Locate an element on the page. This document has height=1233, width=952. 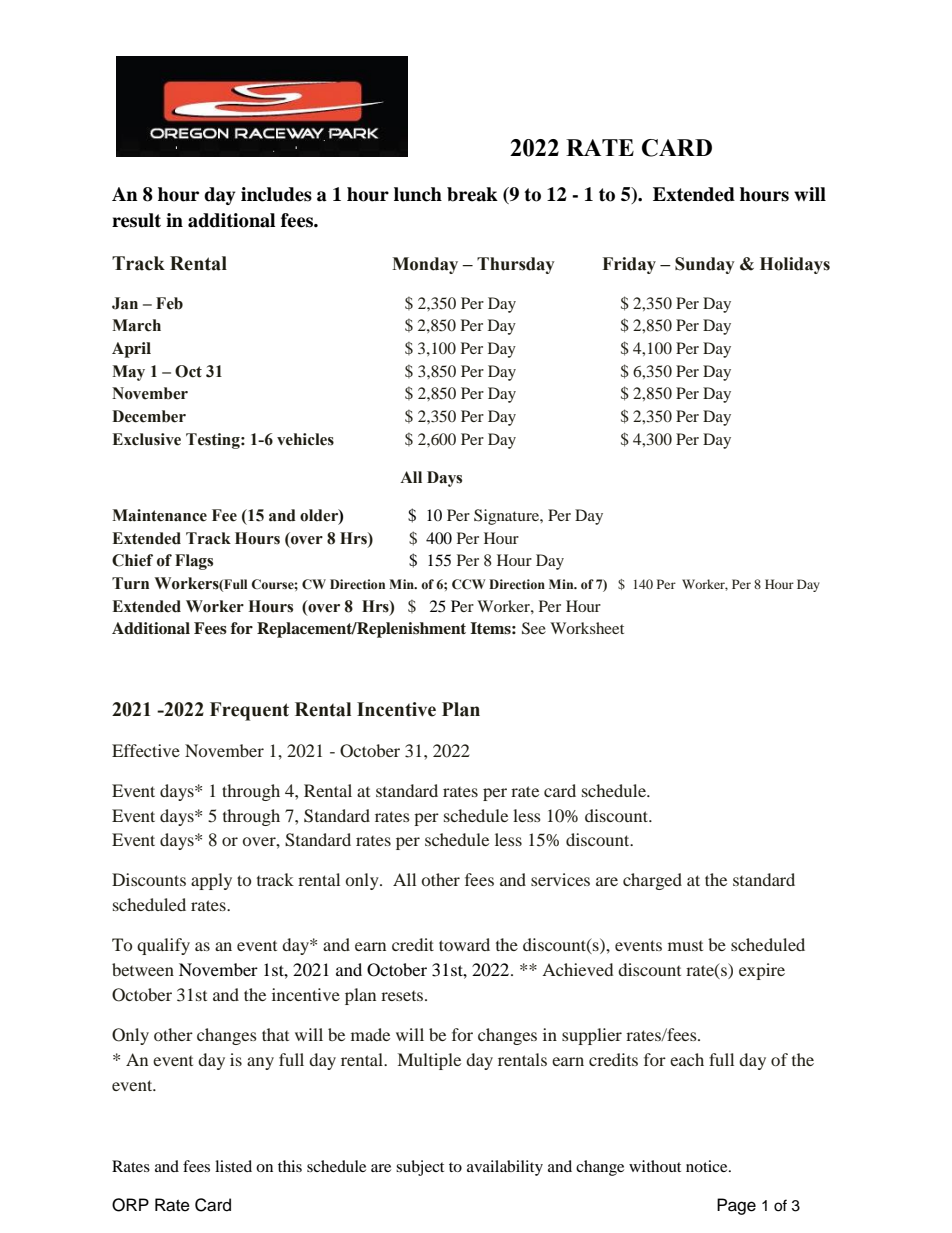
lunch is located at coordinates (418, 194).
